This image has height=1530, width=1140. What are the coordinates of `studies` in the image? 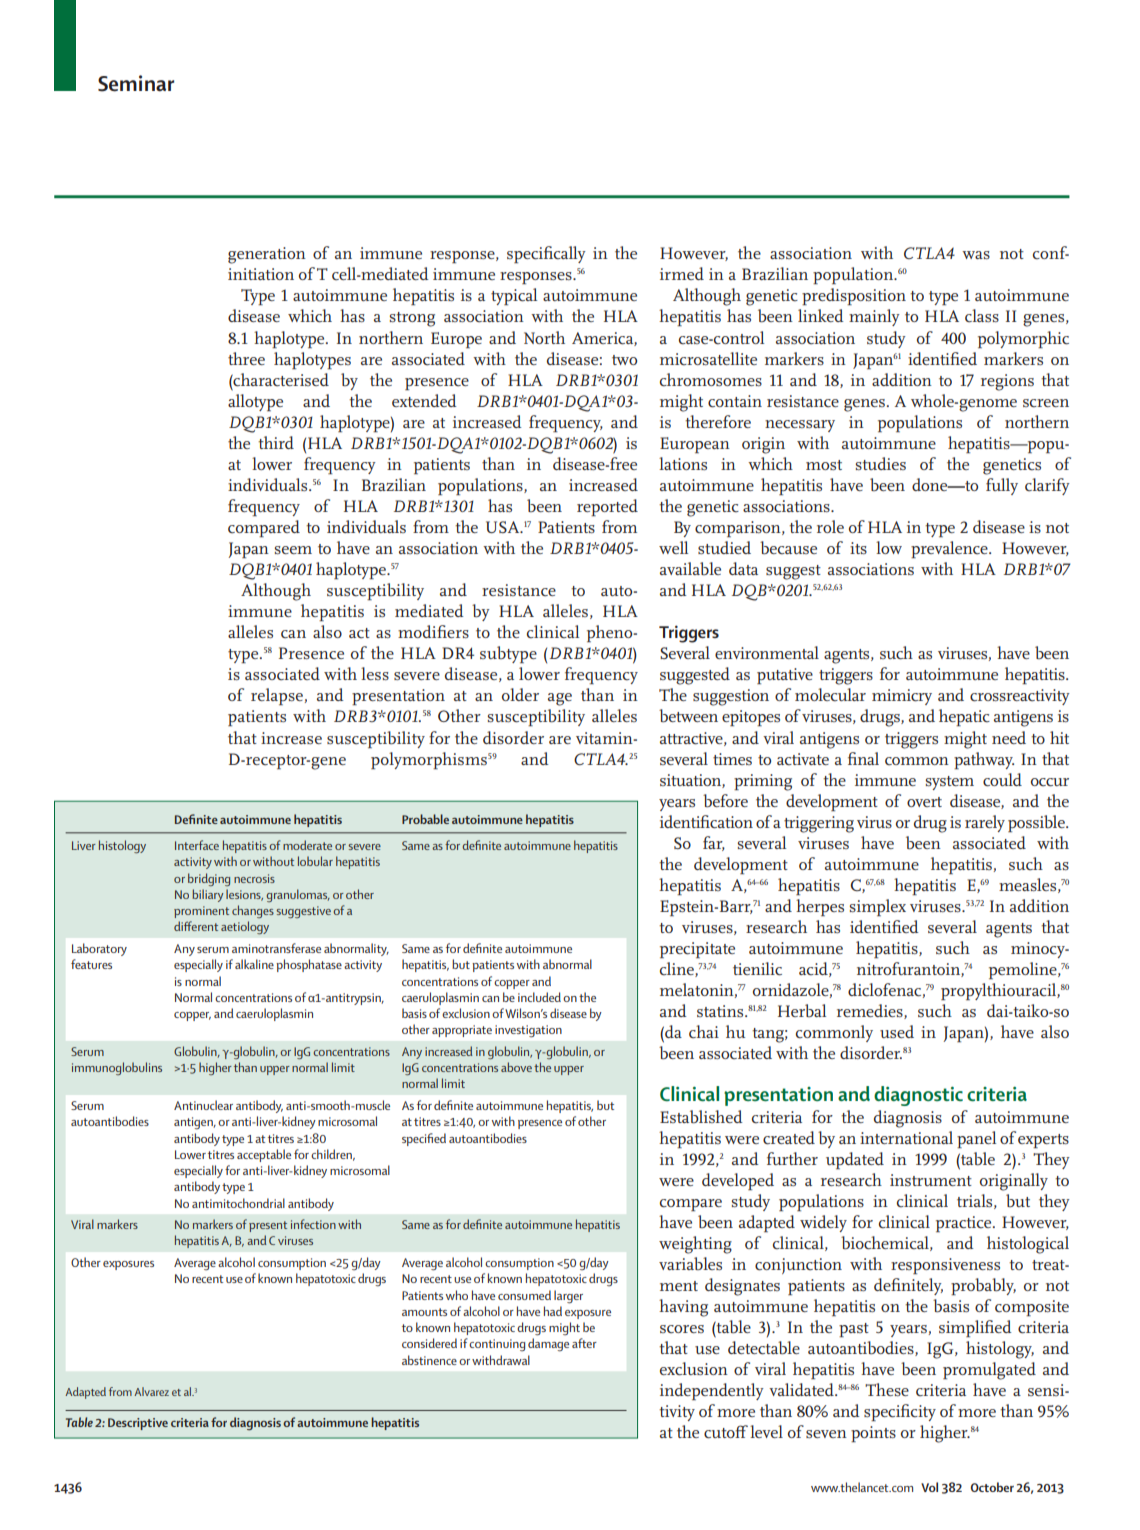 It's located at (881, 463).
